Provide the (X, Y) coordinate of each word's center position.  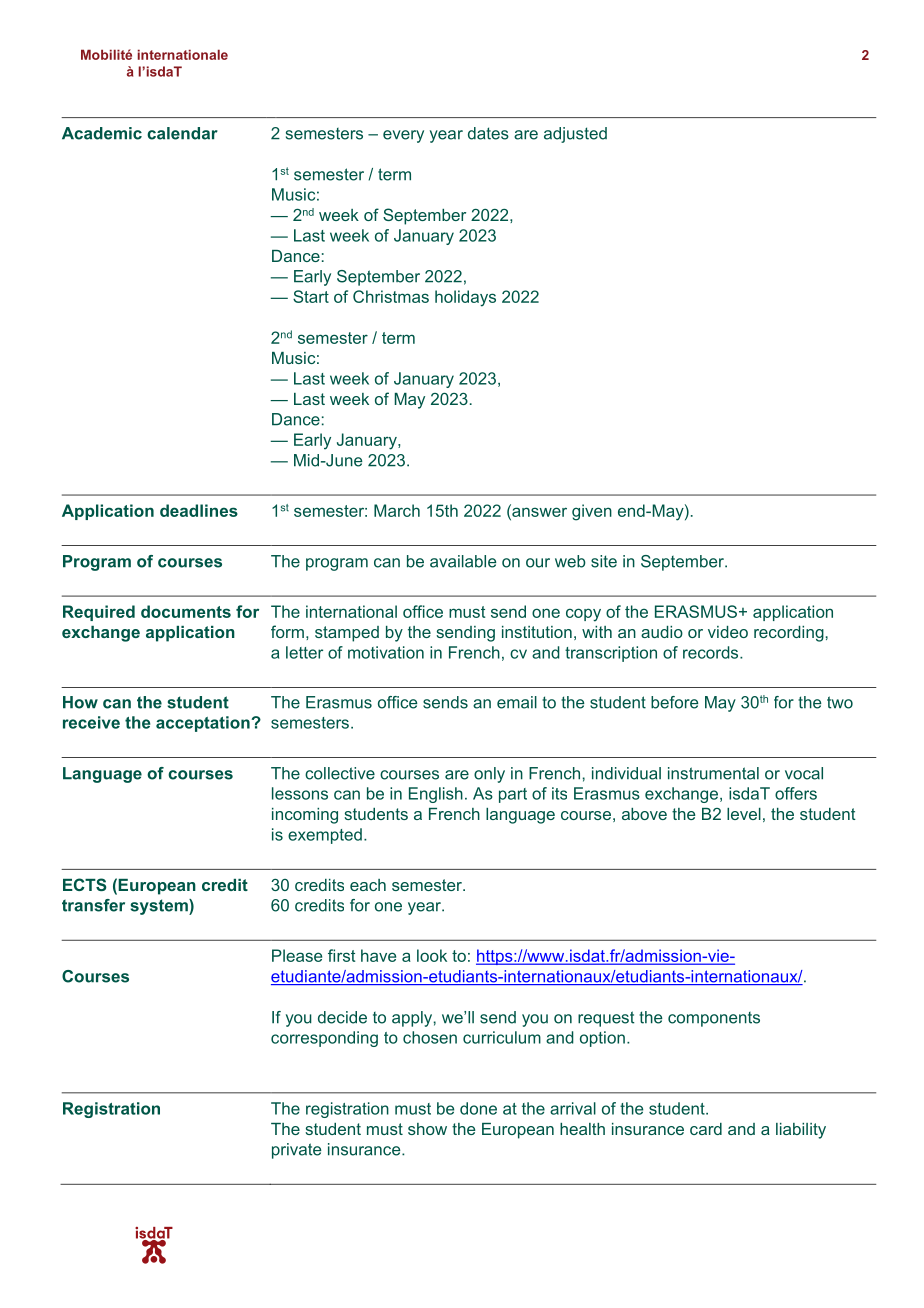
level (744, 814)
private (297, 1151)
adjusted (575, 135)
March (397, 510)
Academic (102, 133)
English (436, 795)
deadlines (199, 510)
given (592, 512)
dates (488, 133)
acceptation (204, 724)
